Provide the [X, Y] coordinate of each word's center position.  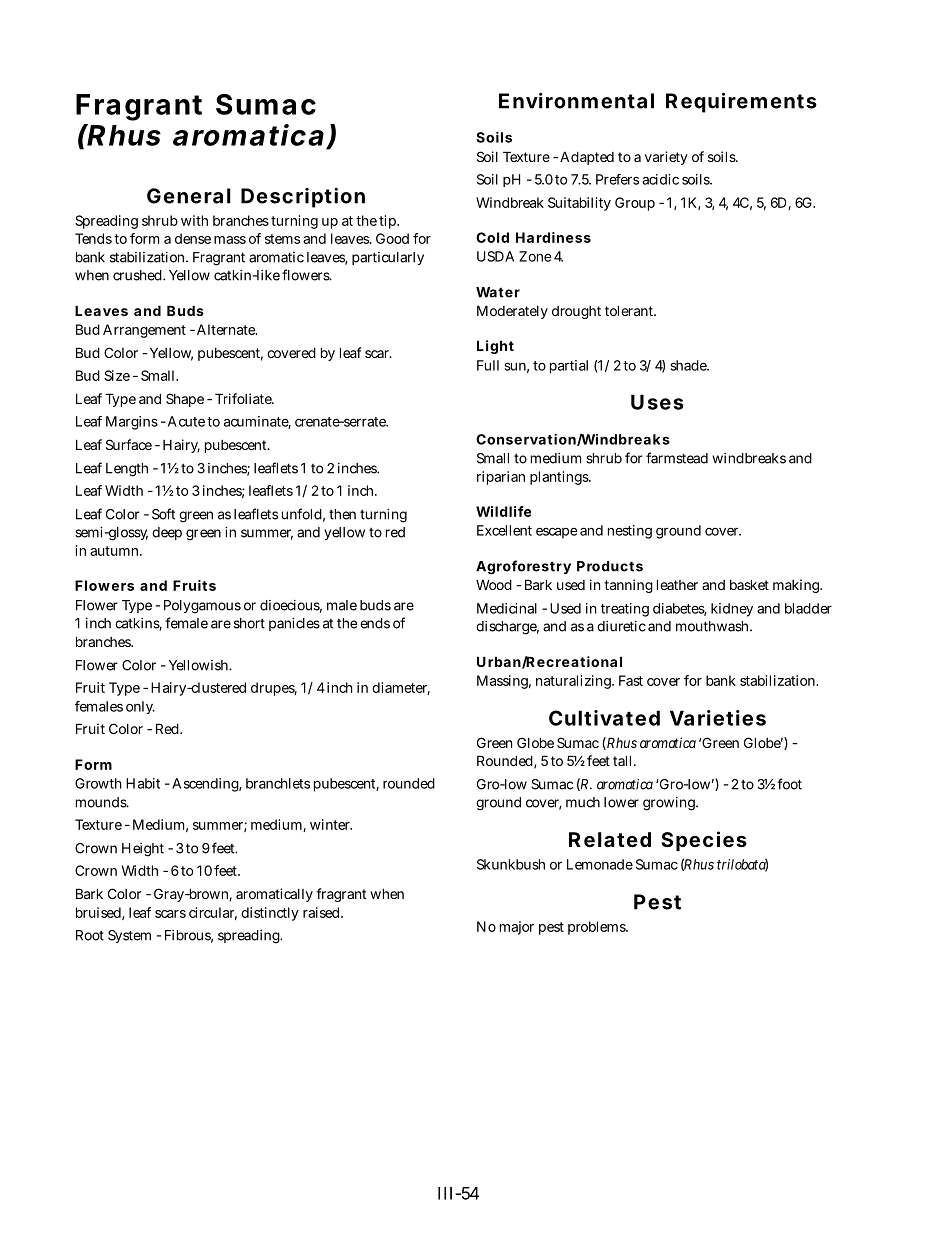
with [194, 220]
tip [389, 222]
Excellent [504, 530]
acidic [660, 179]
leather [677, 584]
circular [213, 913]
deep [167, 533]
